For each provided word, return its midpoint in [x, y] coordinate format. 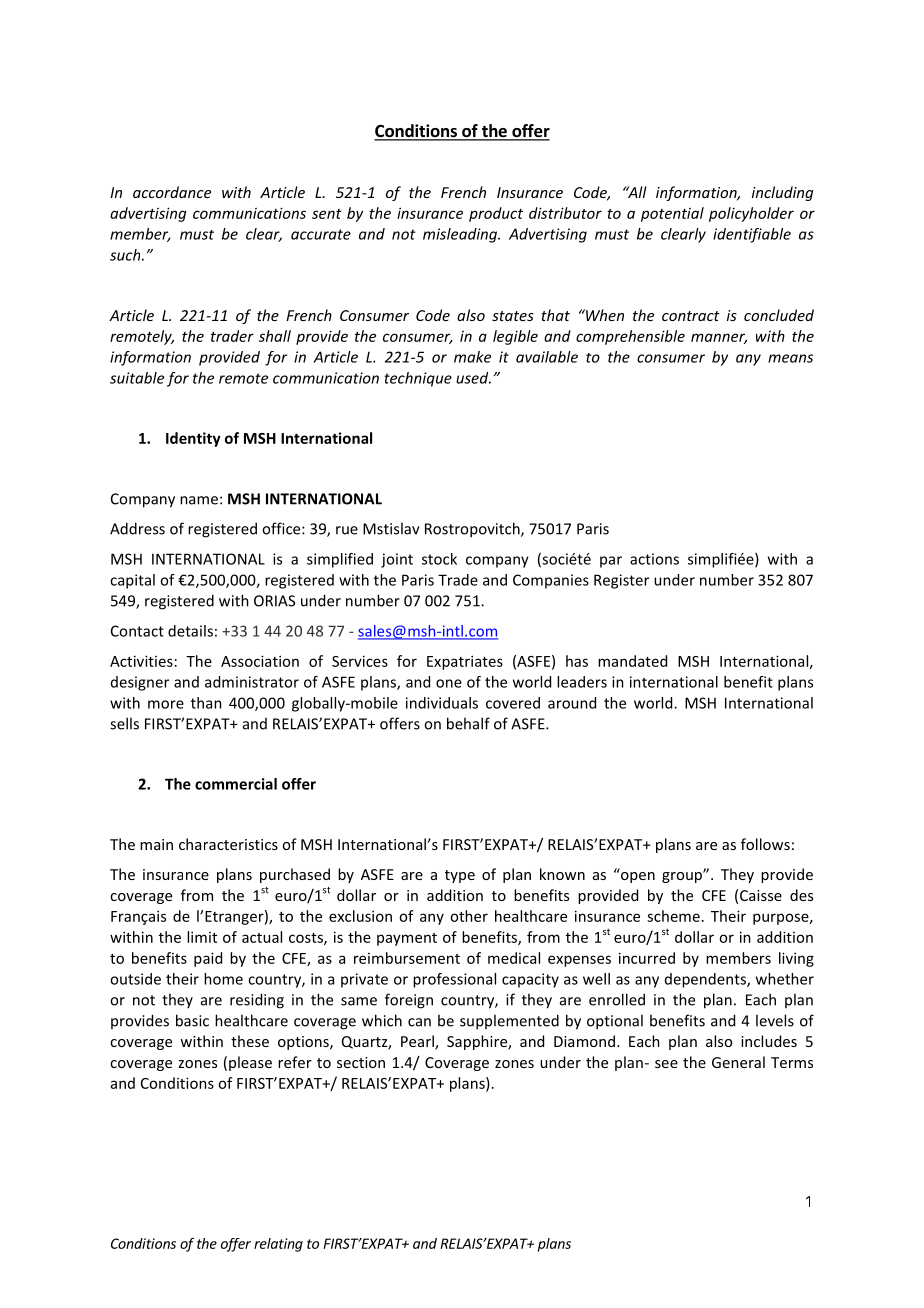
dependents [706, 980]
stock [439, 559]
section [361, 1062]
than [206, 703]
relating [278, 1245]
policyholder [751, 214]
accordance [172, 192]
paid [208, 959]
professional [454, 980]
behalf [468, 723]
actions [654, 559]
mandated [632, 661]
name [199, 500]
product [496, 214]
